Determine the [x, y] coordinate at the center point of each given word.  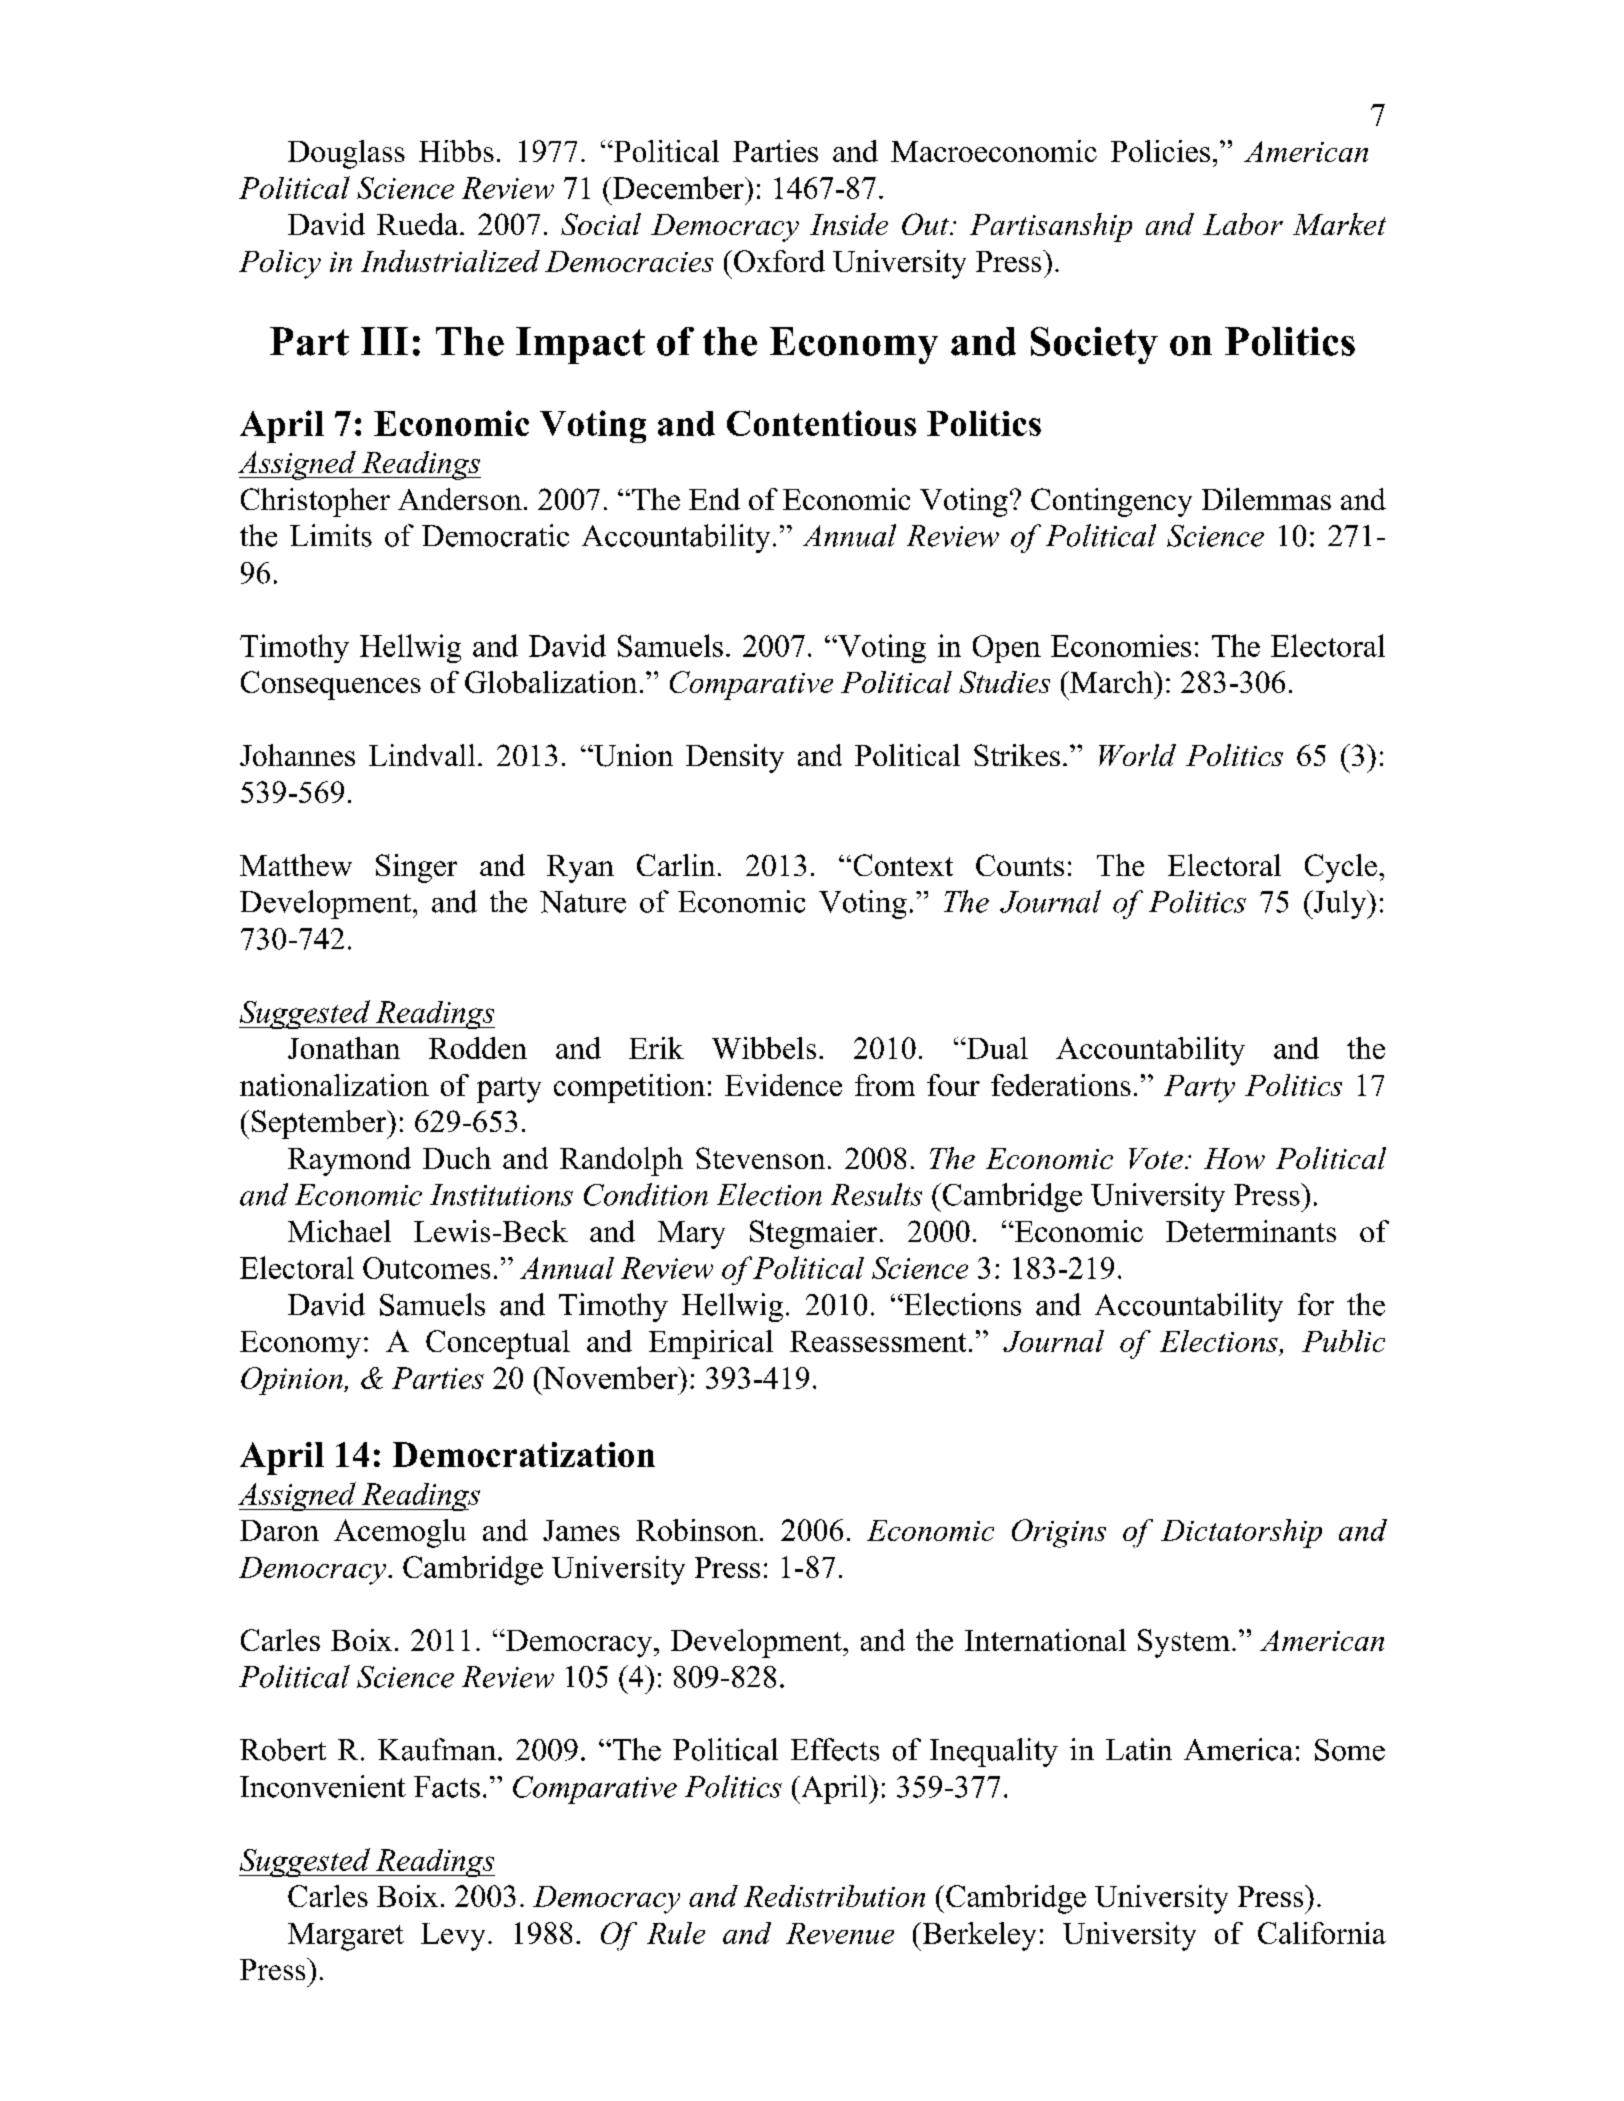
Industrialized [450, 261]
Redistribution [834, 1896]
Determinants [1251, 1231]
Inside [849, 224]
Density [735, 758]
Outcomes [426, 1268]
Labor [1243, 224]
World [1137, 755]
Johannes [297, 755]
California [1322, 1933]
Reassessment [878, 1341]
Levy [453, 1937]
